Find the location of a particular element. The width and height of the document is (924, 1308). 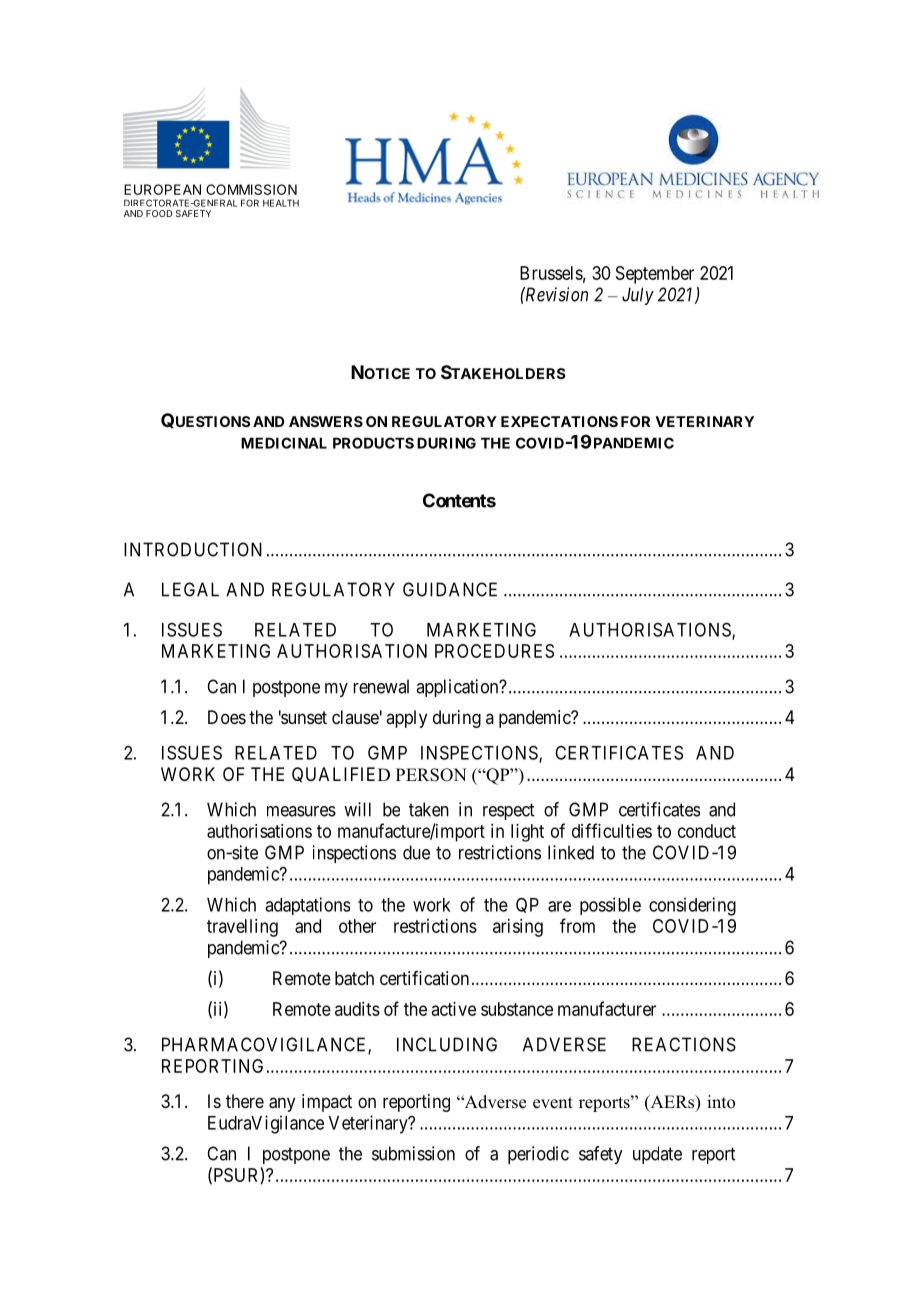

September is located at coordinates (655, 275).
